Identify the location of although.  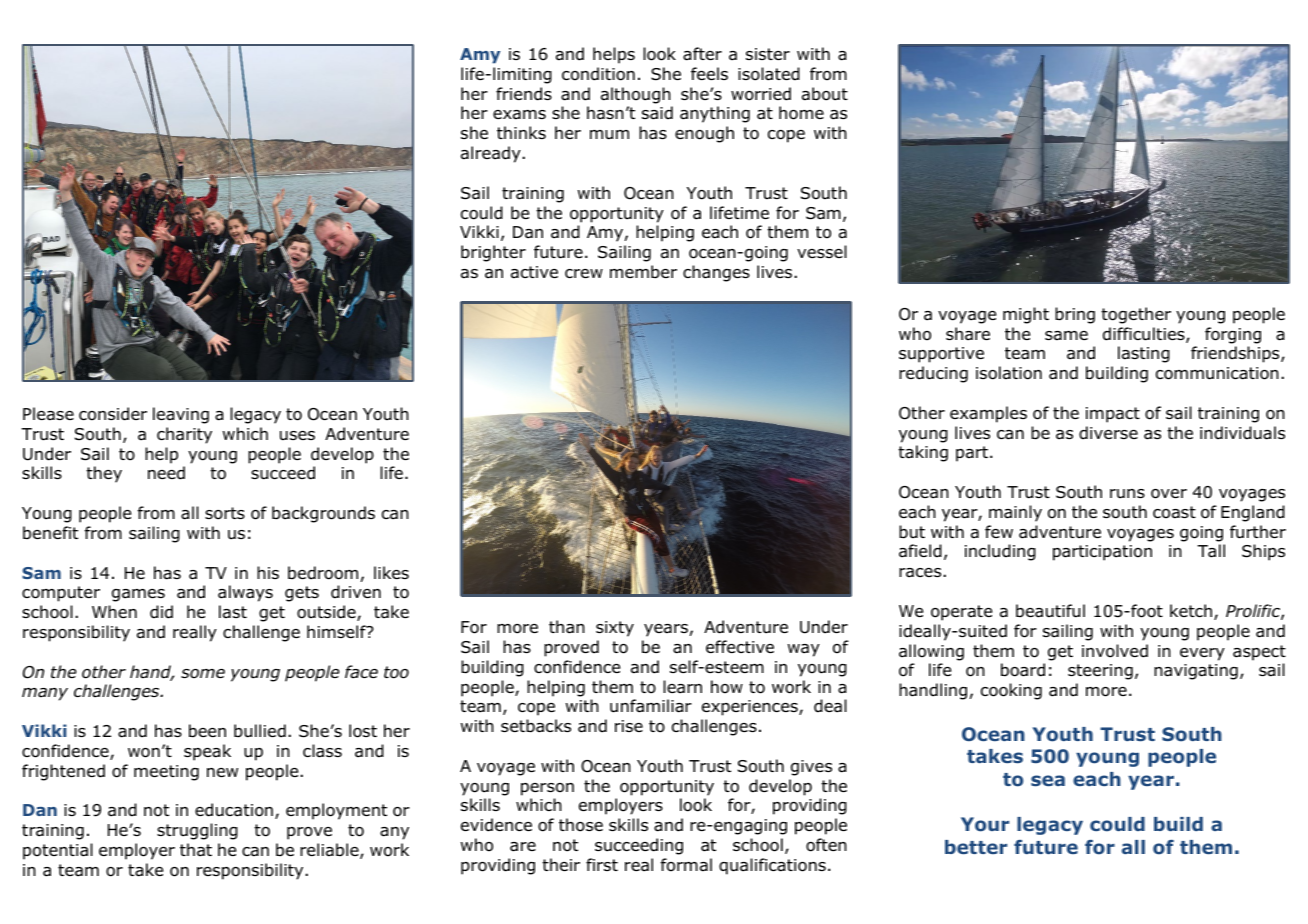
(636, 95).
